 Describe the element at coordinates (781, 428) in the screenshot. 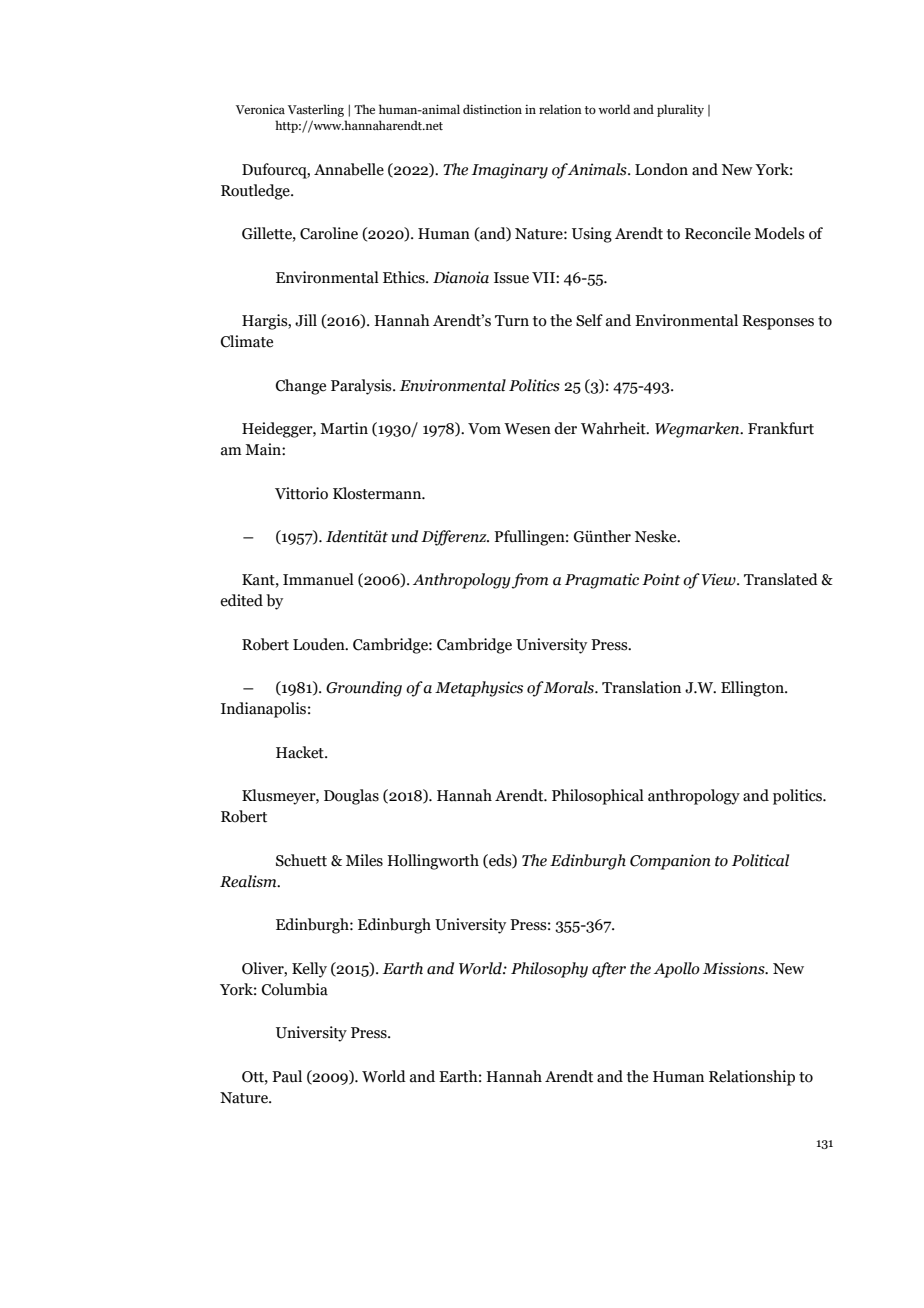

I see `Frankfurt` at that location.
